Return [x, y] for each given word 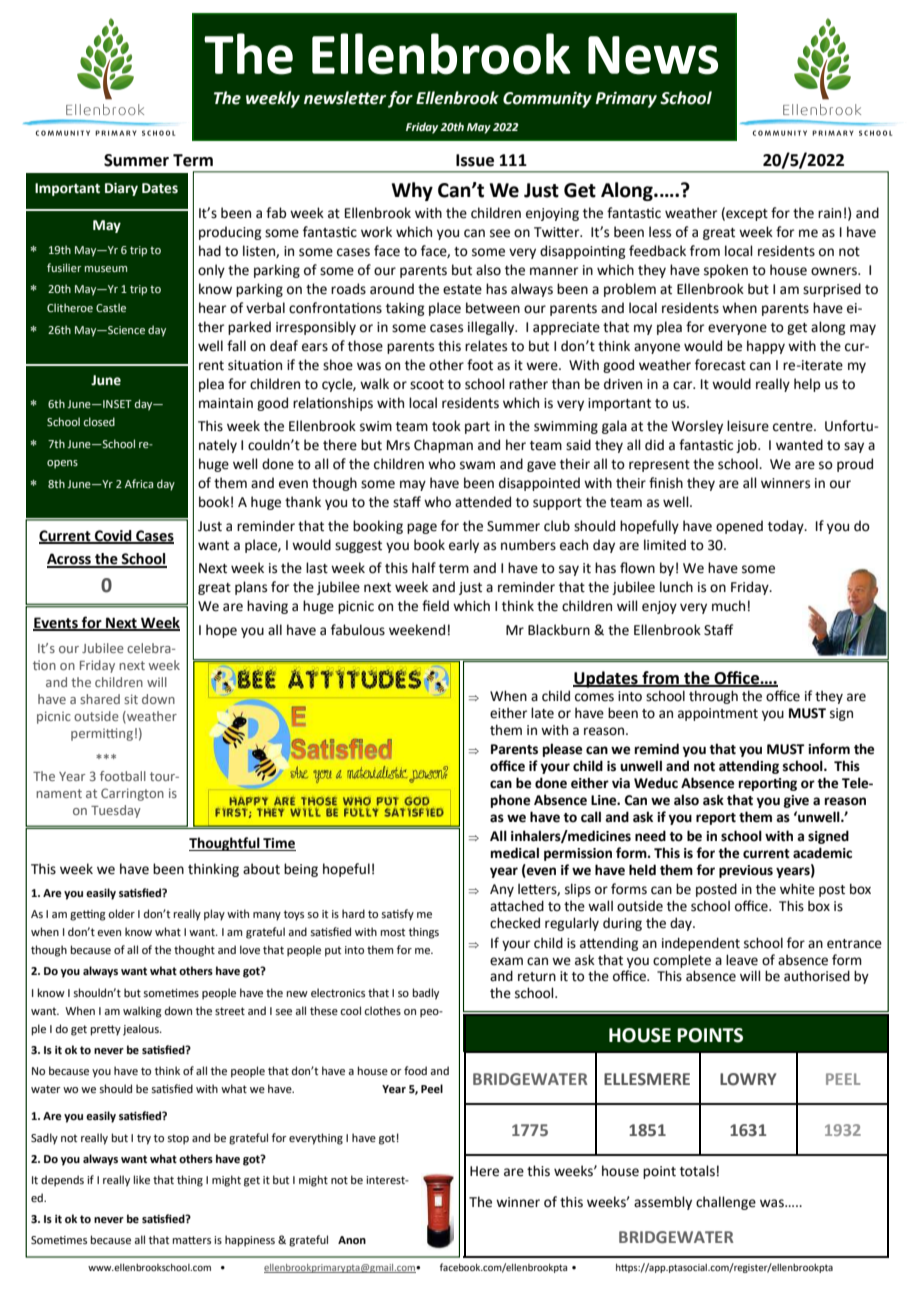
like [142, 1179]
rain [829, 213]
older [121, 913]
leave [742, 960]
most [393, 932]
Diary [121, 189]
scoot [427, 385]
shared [100, 699]
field [435, 606]
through [713, 697]
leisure [748, 426]
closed [99, 421]
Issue [475, 160]
